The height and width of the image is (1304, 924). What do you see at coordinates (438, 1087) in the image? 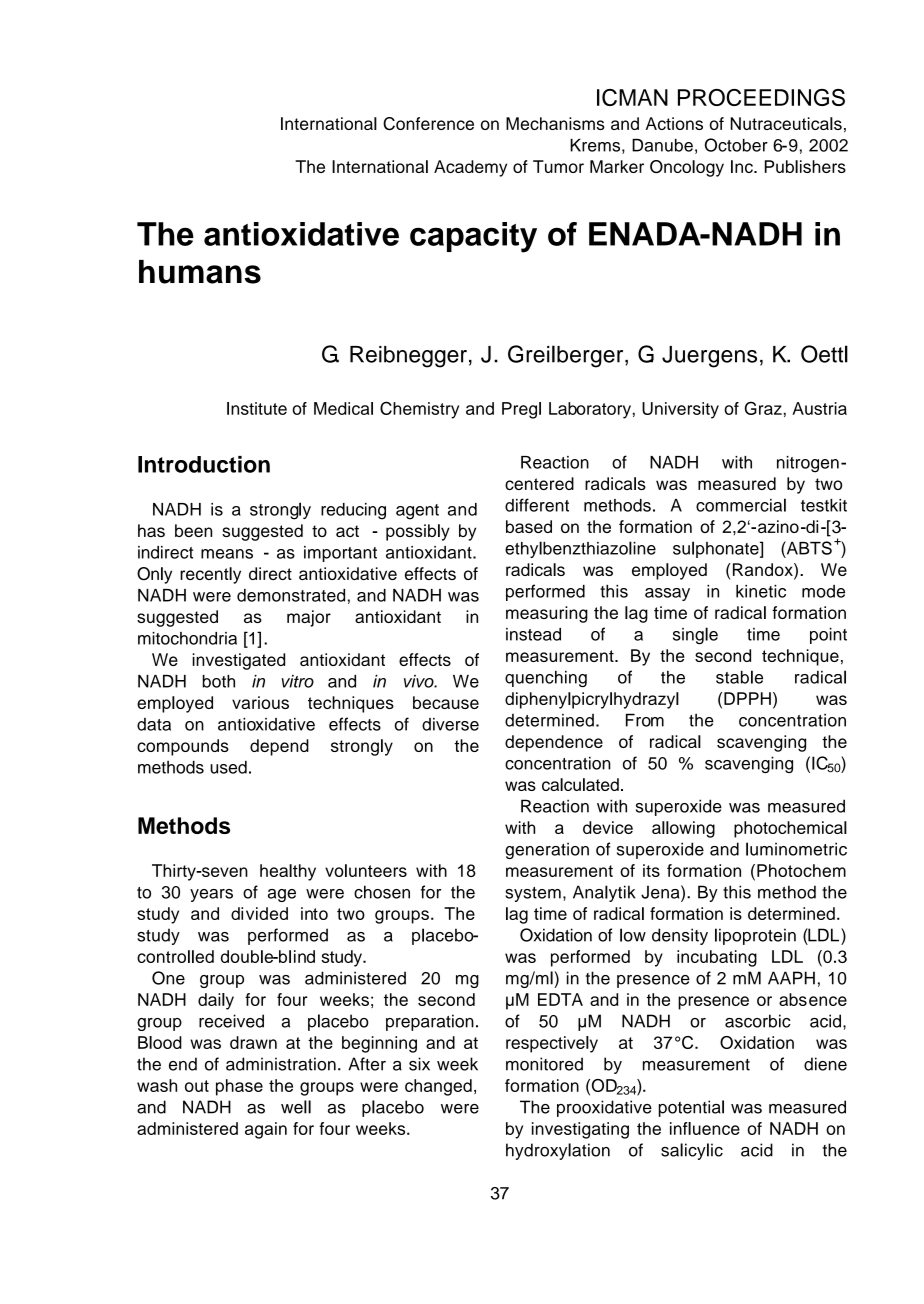
I see `changed` at bounding box center [438, 1087].
